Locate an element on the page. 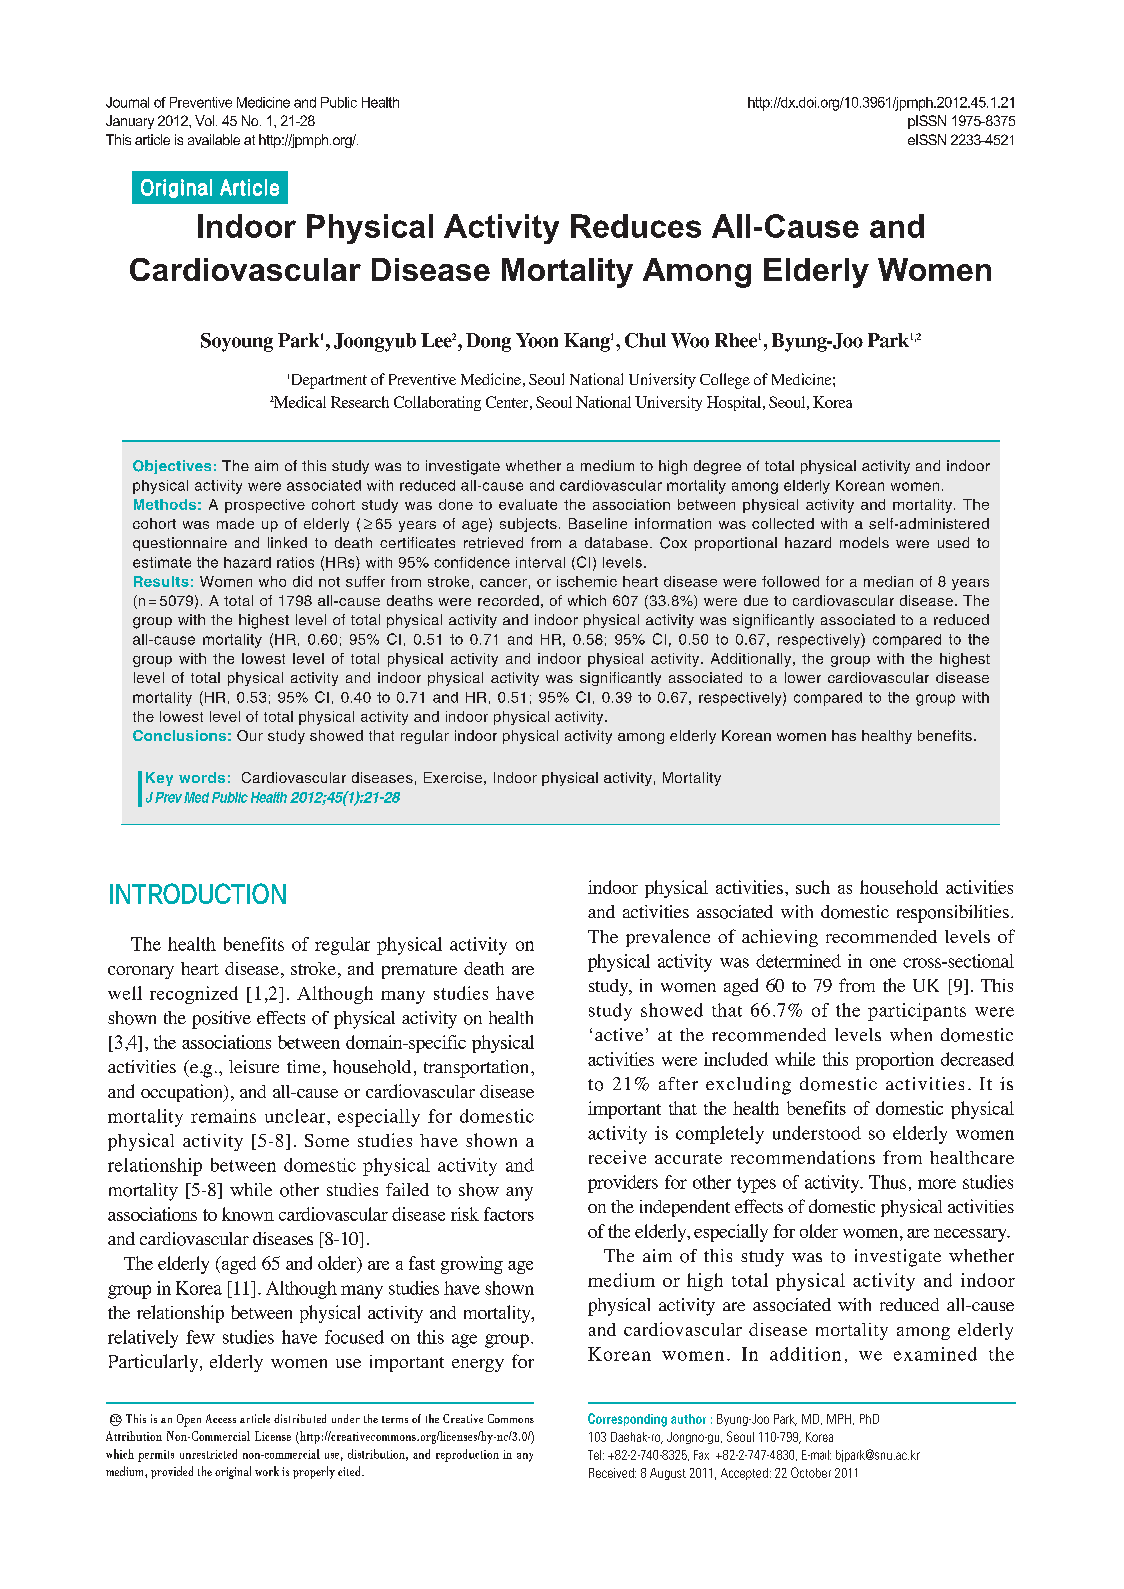 This page has height=1589, width=1124. October is located at coordinates (811, 1472).
